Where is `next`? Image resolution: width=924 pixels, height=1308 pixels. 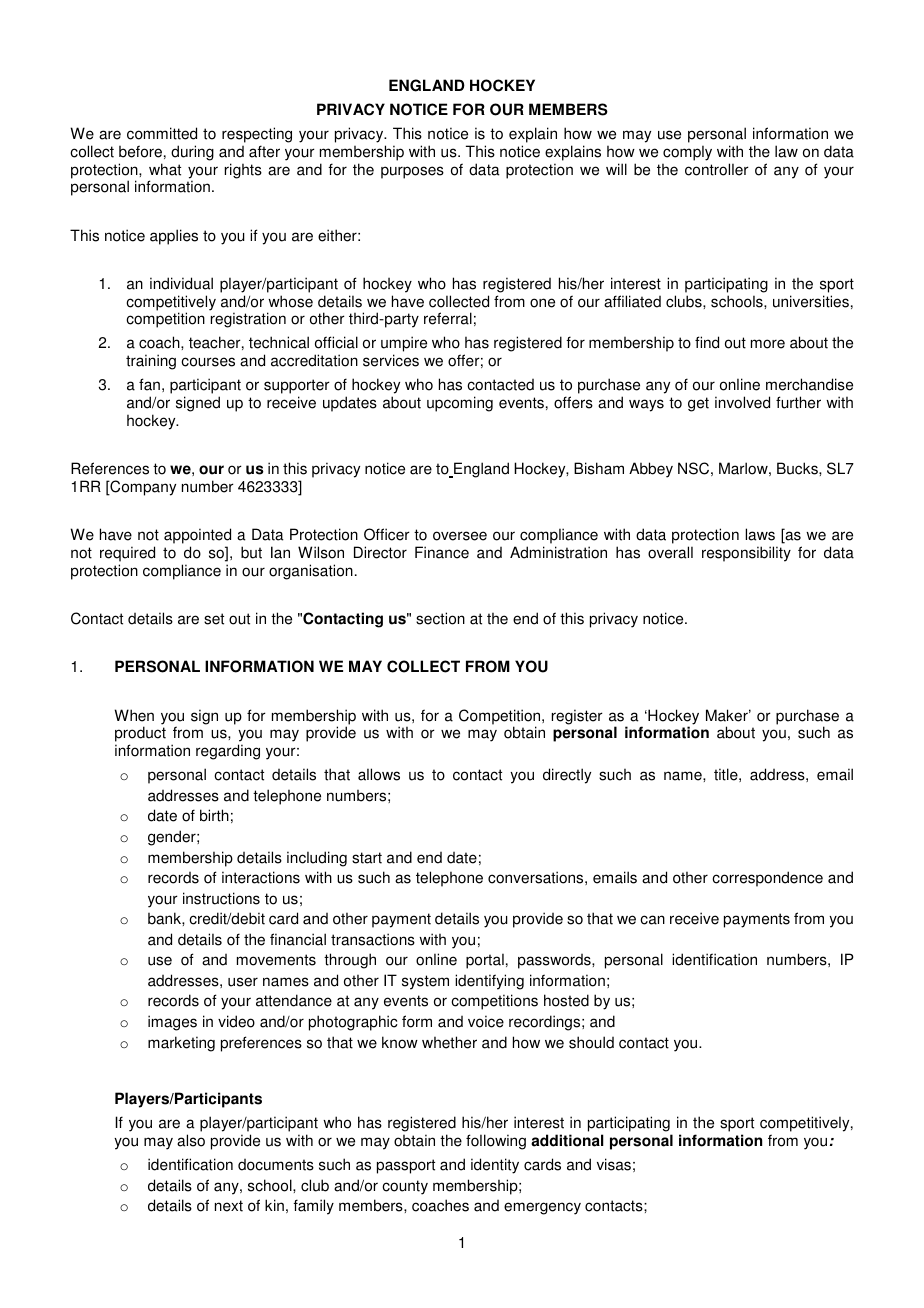
next is located at coordinates (229, 1206).
